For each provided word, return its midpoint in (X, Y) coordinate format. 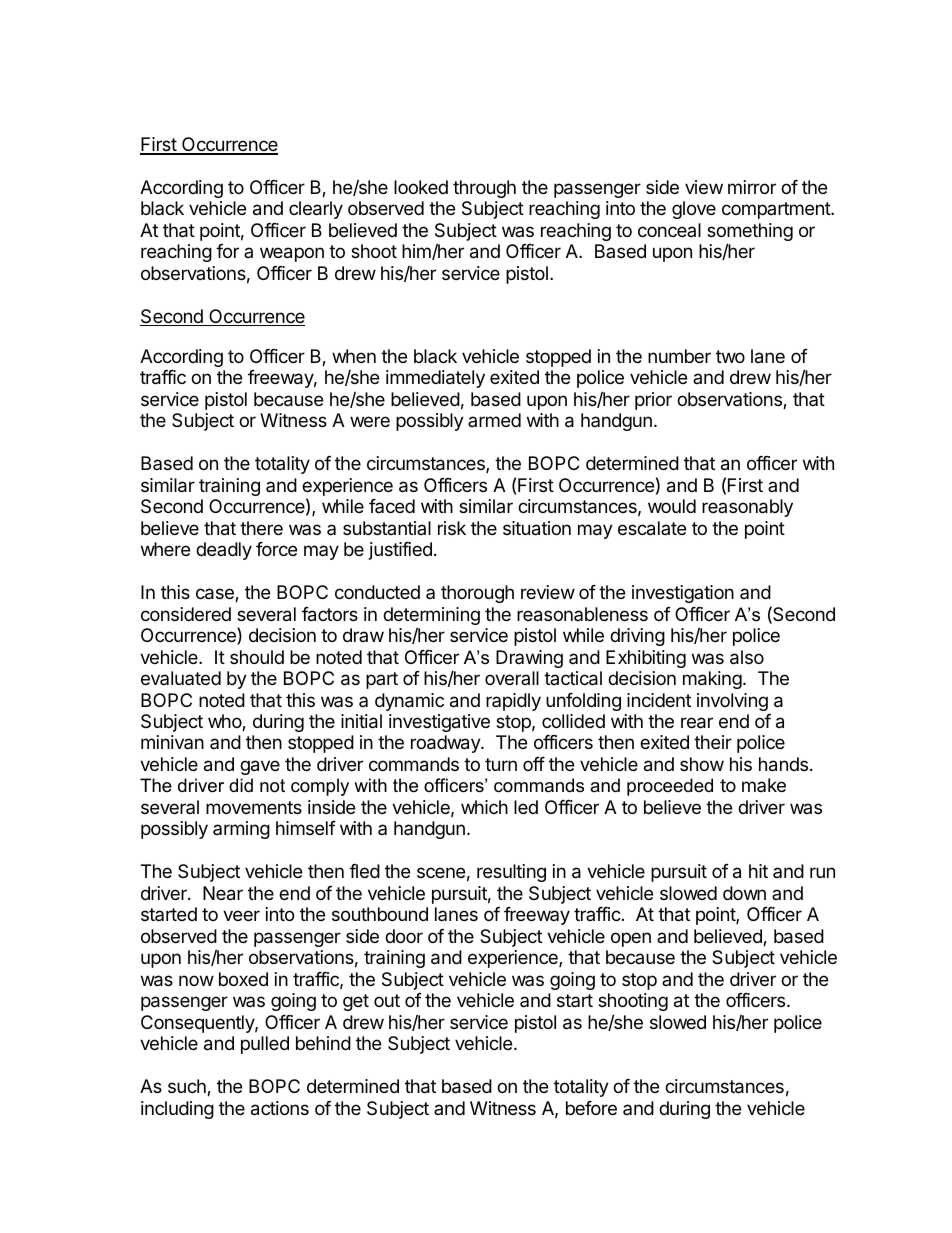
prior (653, 401)
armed (494, 420)
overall (512, 678)
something (750, 233)
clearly (316, 210)
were (370, 421)
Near (223, 893)
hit (758, 871)
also (747, 657)
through (484, 189)
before (591, 1108)
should (257, 657)
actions (280, 1108)
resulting (511, 873)
